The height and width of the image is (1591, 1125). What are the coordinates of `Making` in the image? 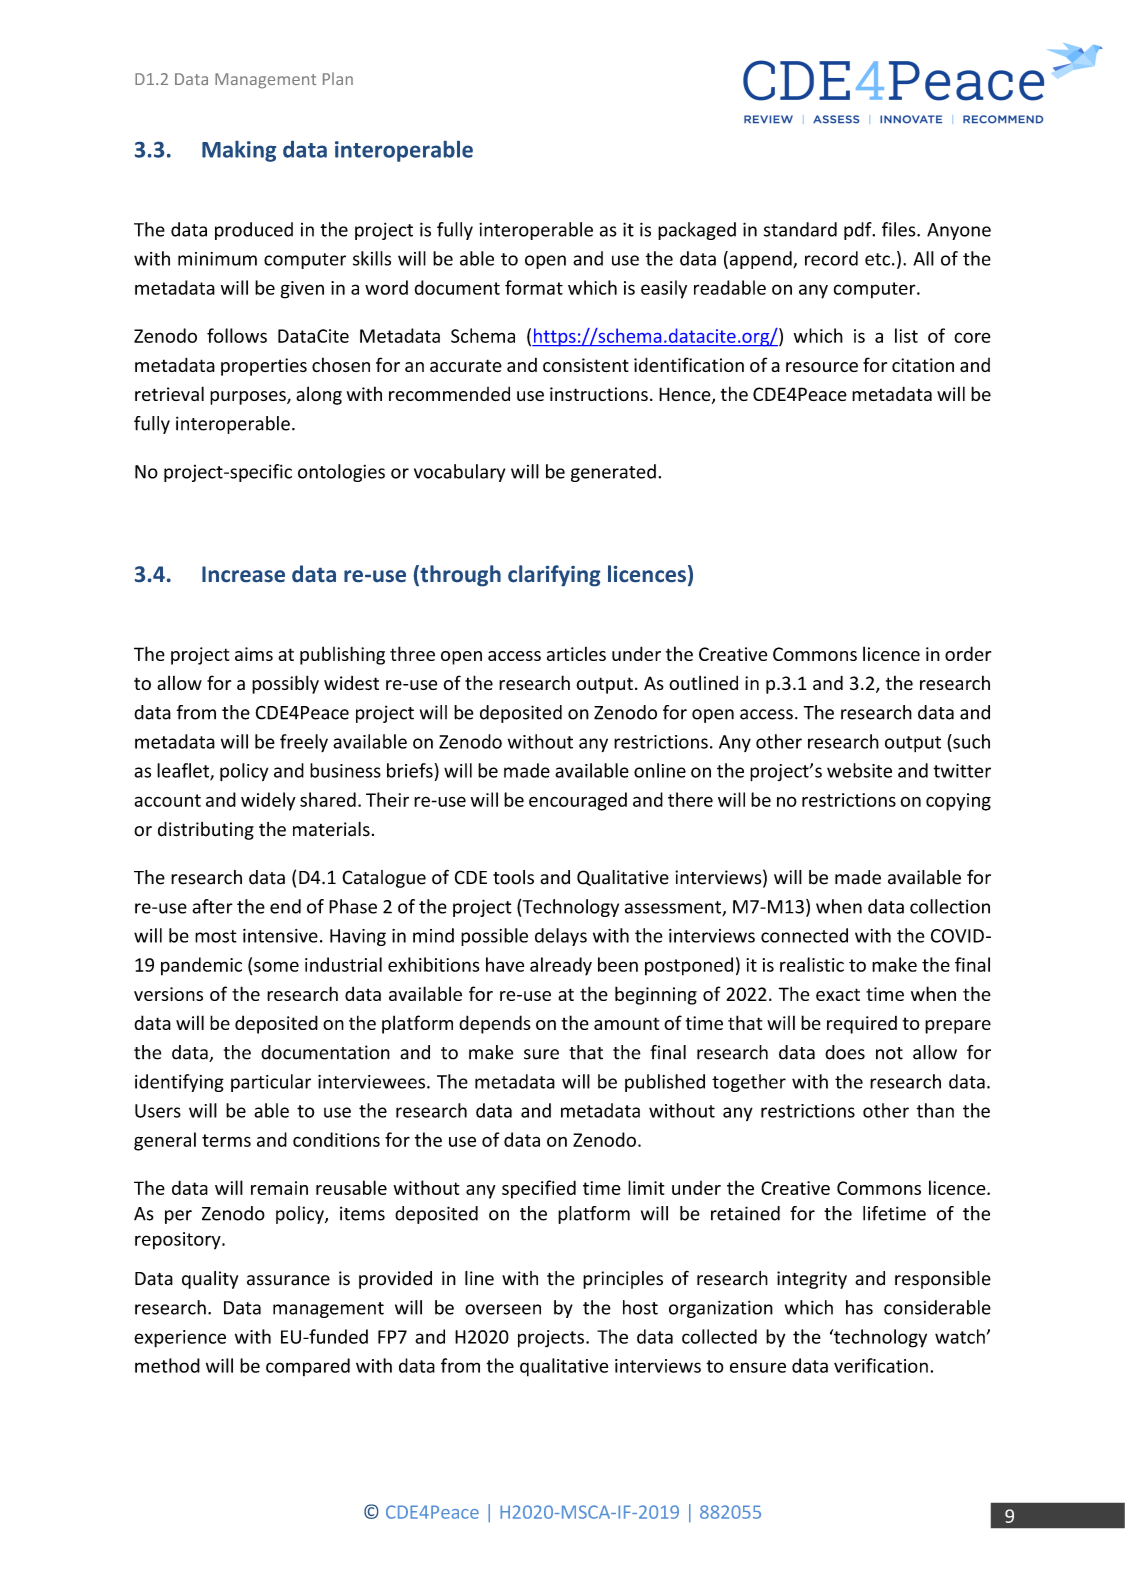 It's located at (239, 151).
